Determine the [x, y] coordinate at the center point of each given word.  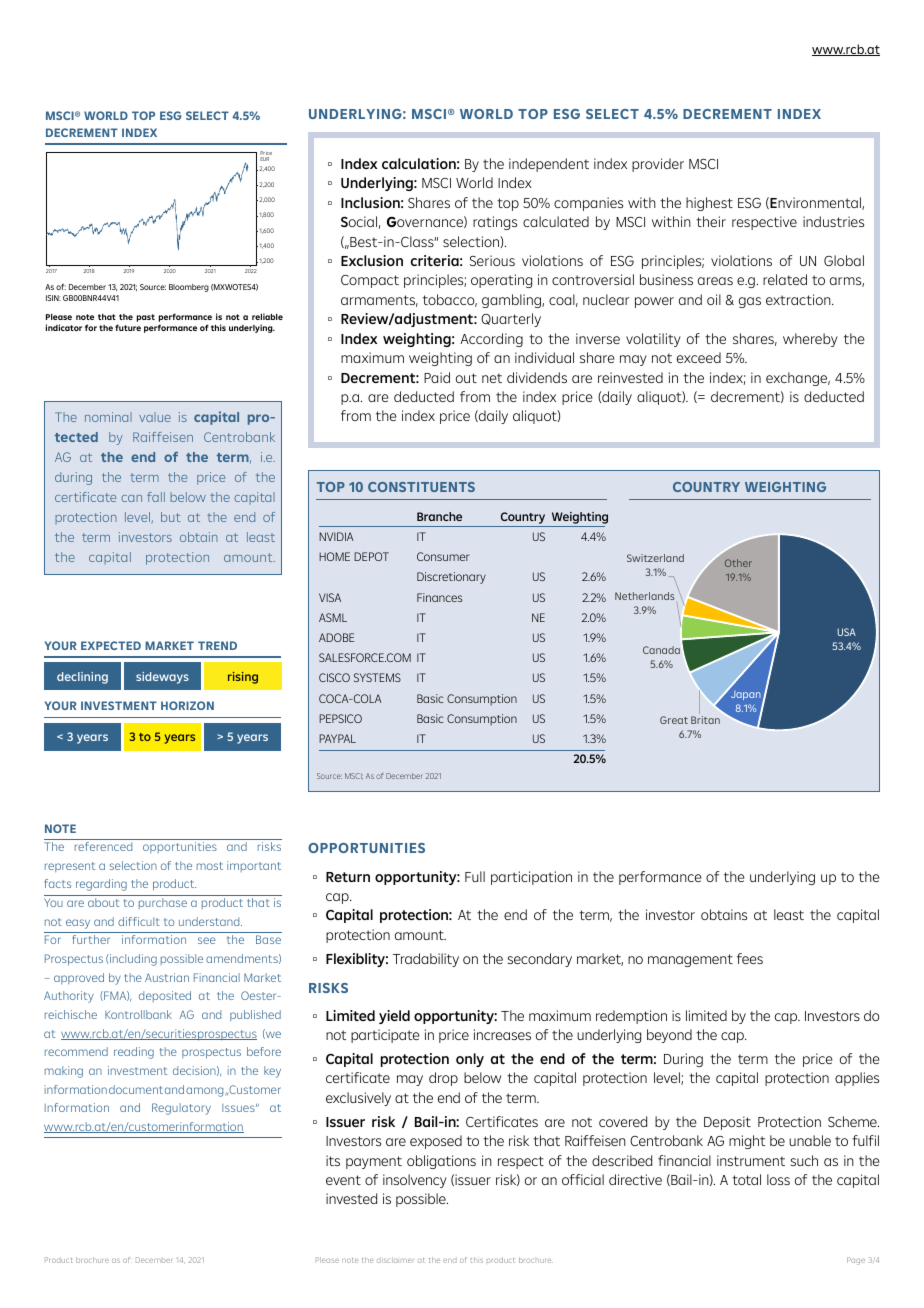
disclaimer [395, 1260]
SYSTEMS [377, 677]
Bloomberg [189, 288]
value [155, 417]
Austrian [167, 977]
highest [709, 204]
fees [750, 958]
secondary [540, 960]
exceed [699, 357]
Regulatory [181, 1109]
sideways [162, 678]
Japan [746, 696]
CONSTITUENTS [421, 487]
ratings [495, 223]
